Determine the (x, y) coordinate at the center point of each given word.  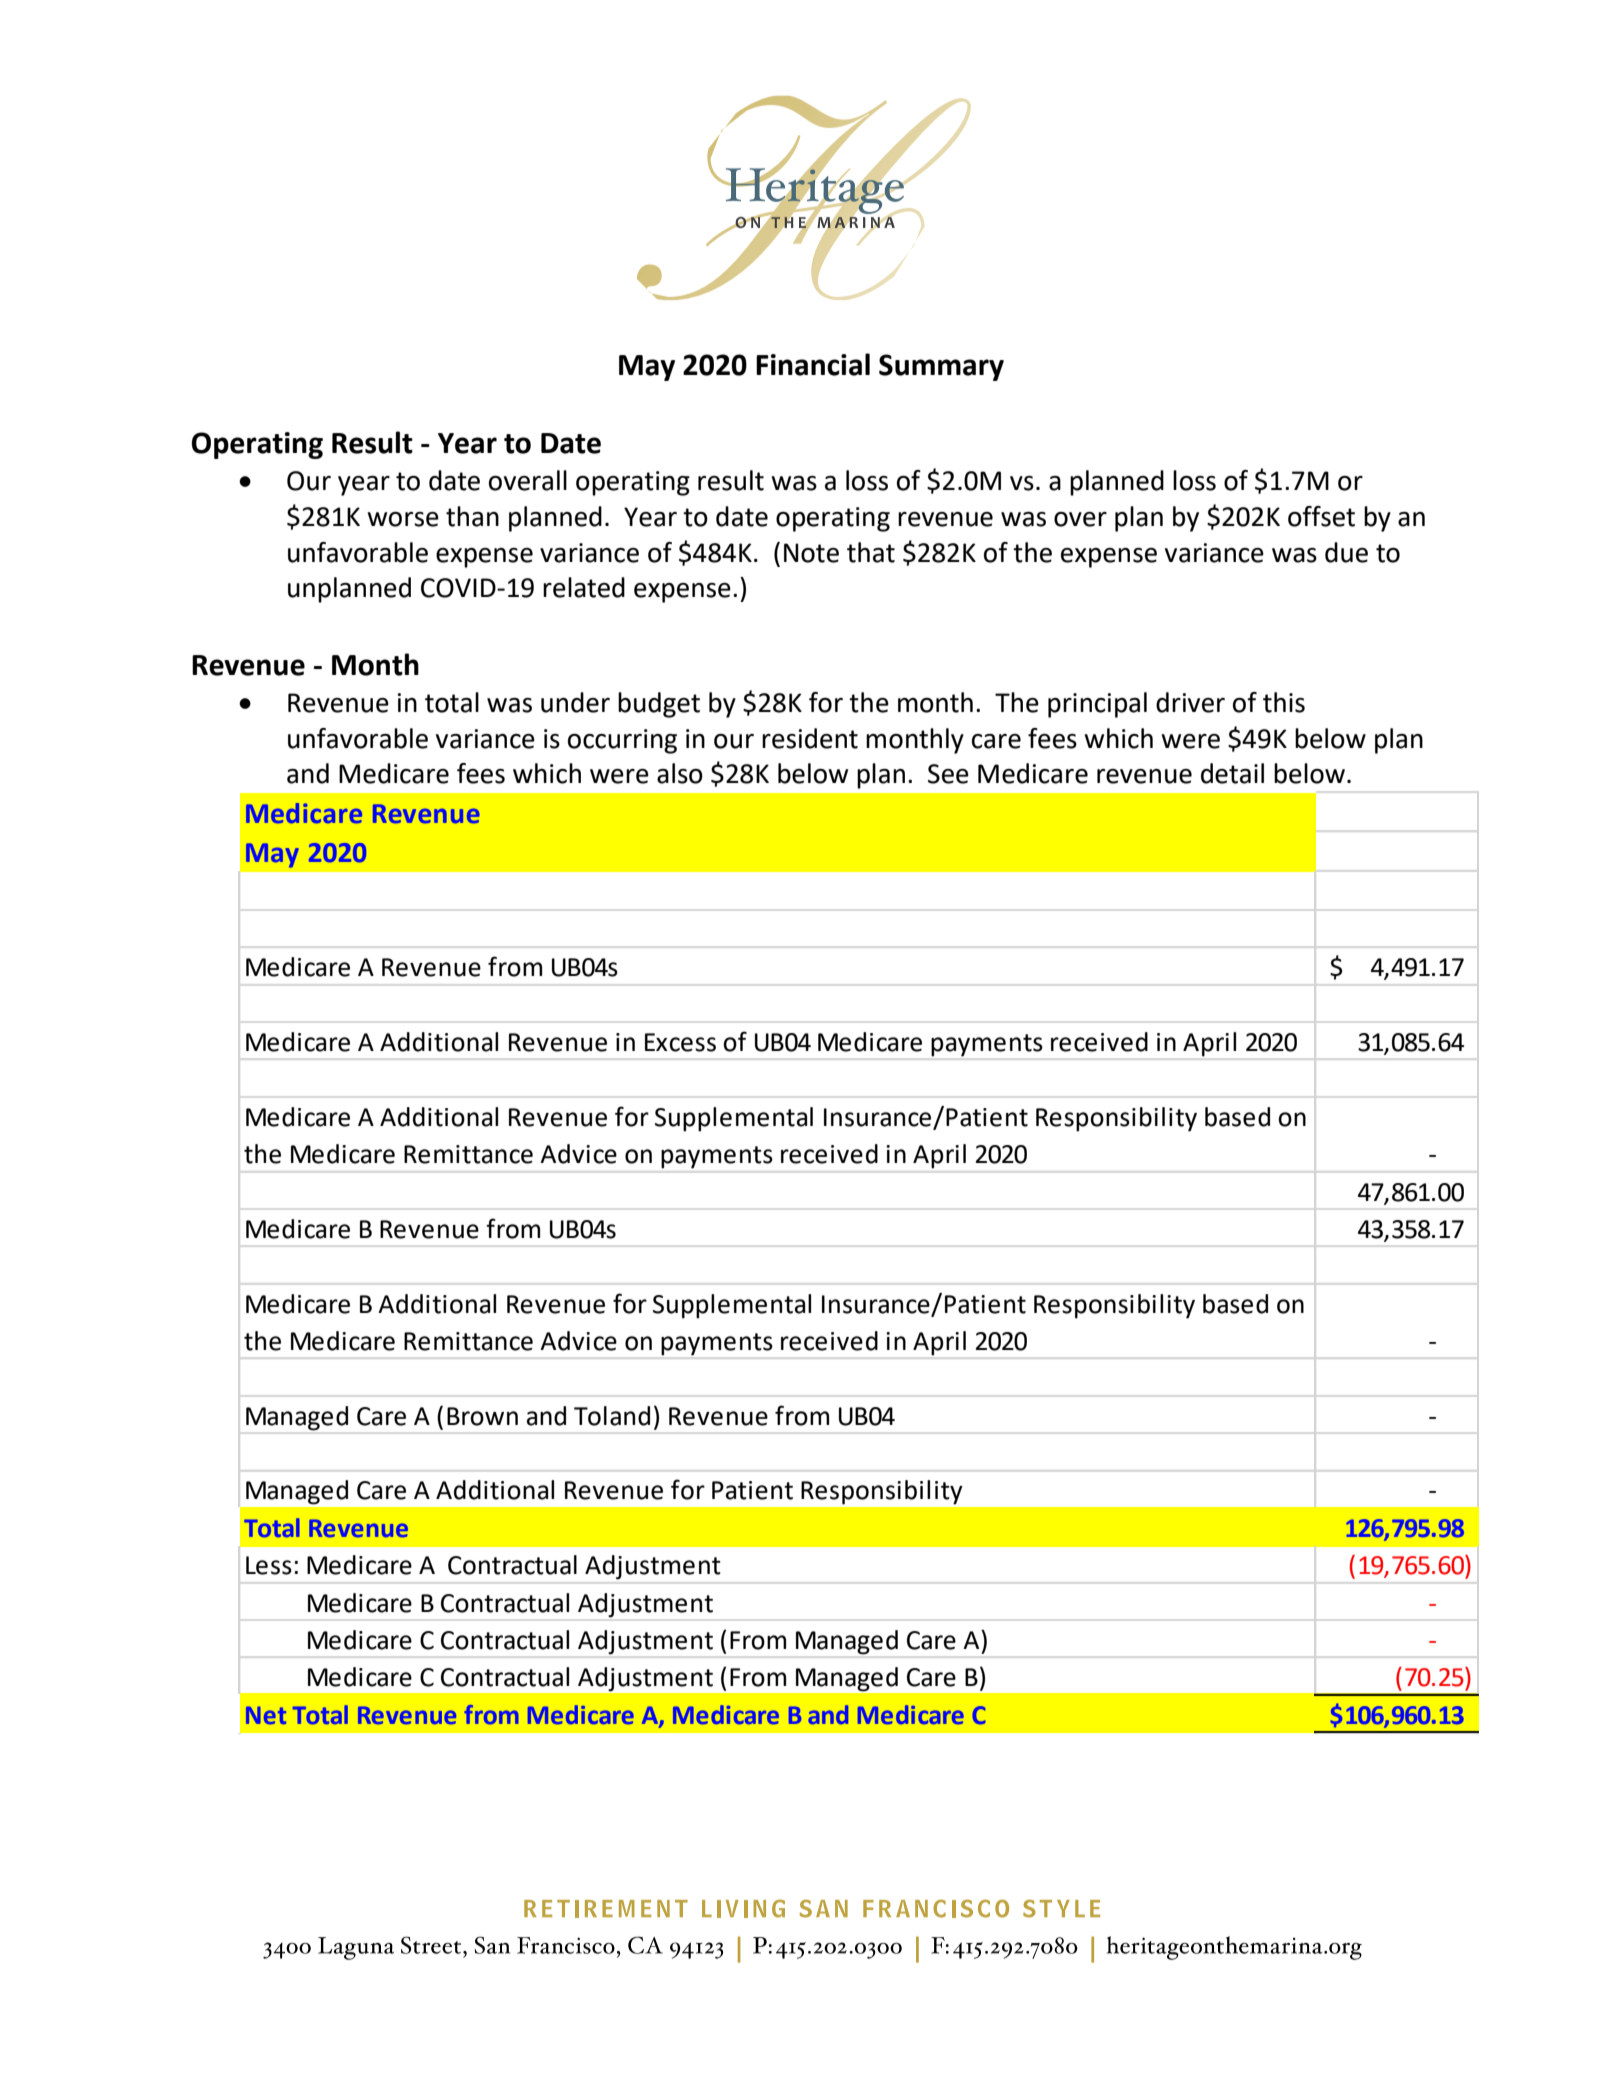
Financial (813, 364)
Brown (482, 1416)
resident (810, 738)
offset (1321, 516)
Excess (680, 1042)
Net (266, 1715)
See (948, 774)
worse (403, 519)
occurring (622, 741)
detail (1232, 773)
